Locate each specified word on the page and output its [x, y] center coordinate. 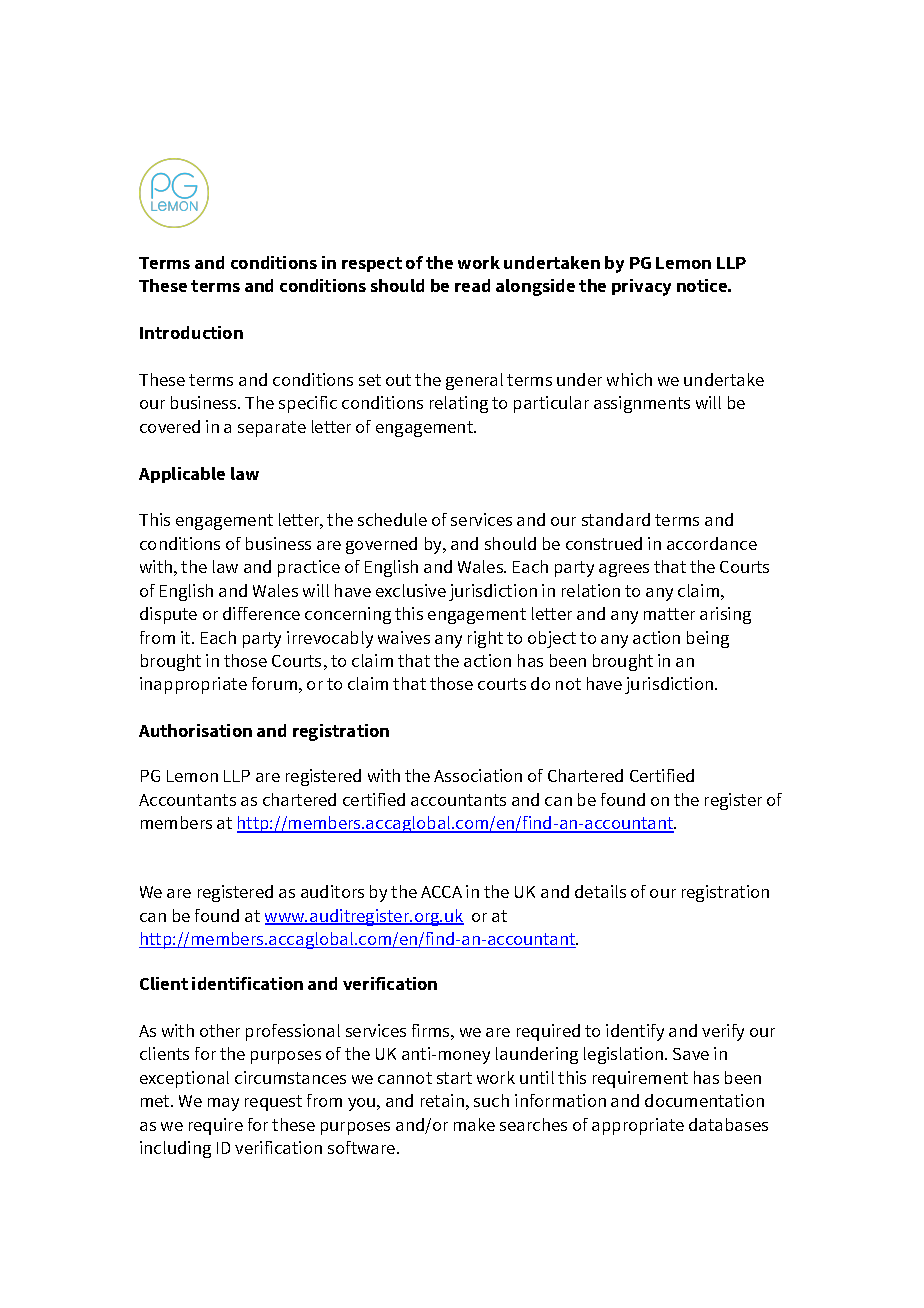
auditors [332, 891]
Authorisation [195, 730]
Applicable [182, 475]
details [600, 891]
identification [247, 983]
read [472, 285]
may [223, 1104]
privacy [641, 287]
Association [478, 775]
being [708, 639]
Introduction [191, 332]
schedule [392, 519]
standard [616, 519]
